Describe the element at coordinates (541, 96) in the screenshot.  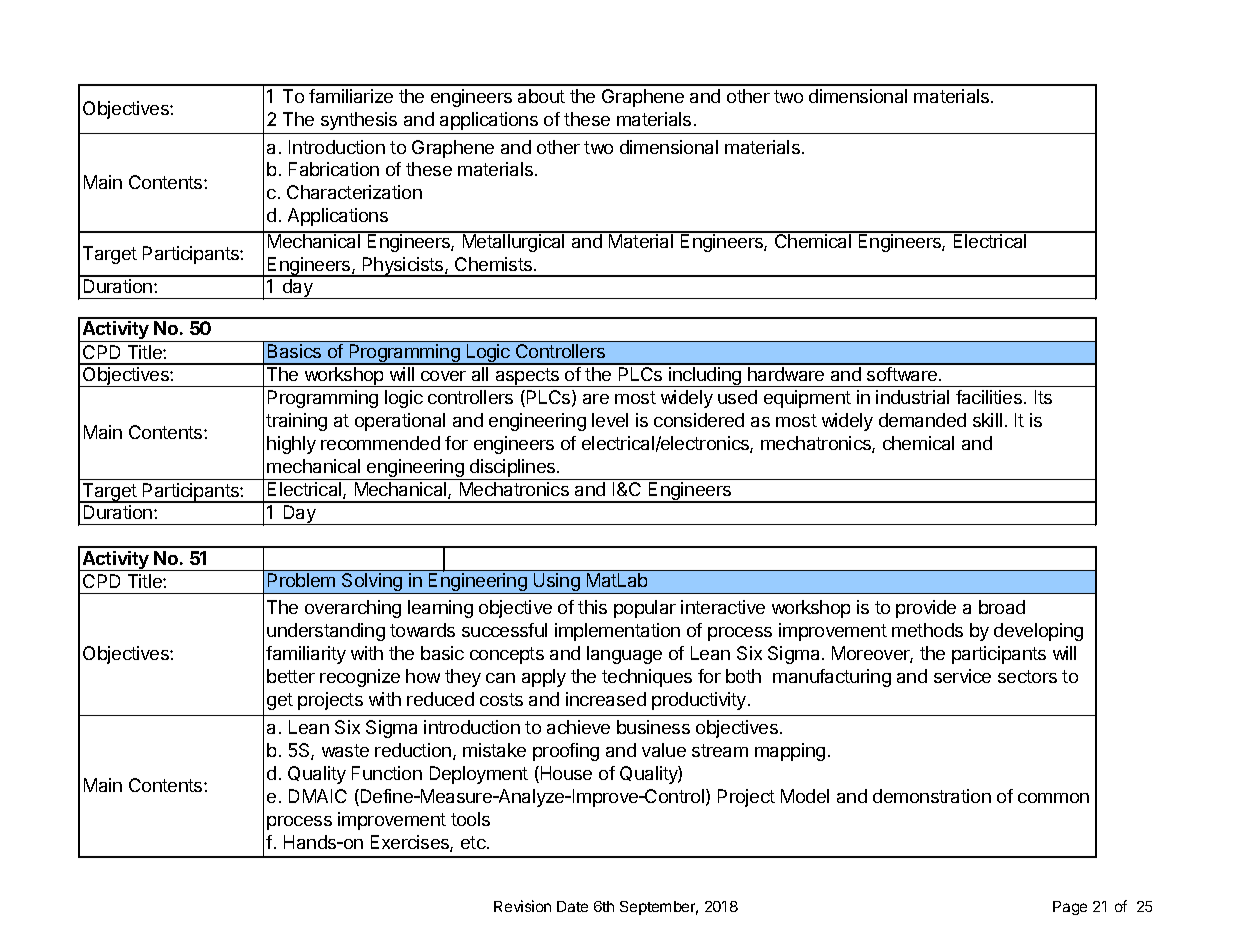
I see `about` at that location.
